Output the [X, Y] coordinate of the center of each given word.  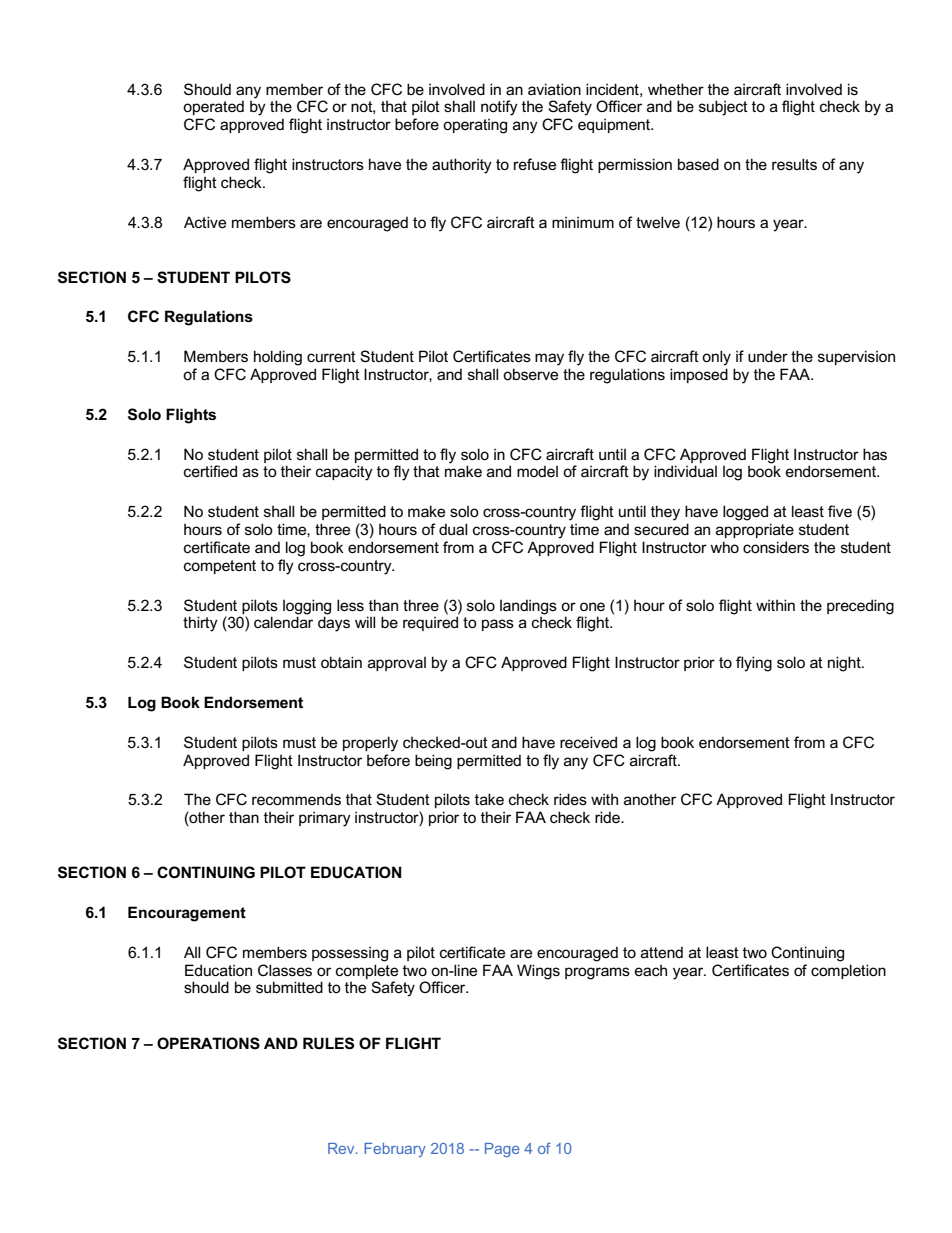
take [489, 799]
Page [502, 1150]
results [794, 164]
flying [754, 664]
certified [210, 471]
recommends [296, 799]
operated [213, 107]
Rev [342, 1148]
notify [499, 108]
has [875, 454]
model [537, 471]
